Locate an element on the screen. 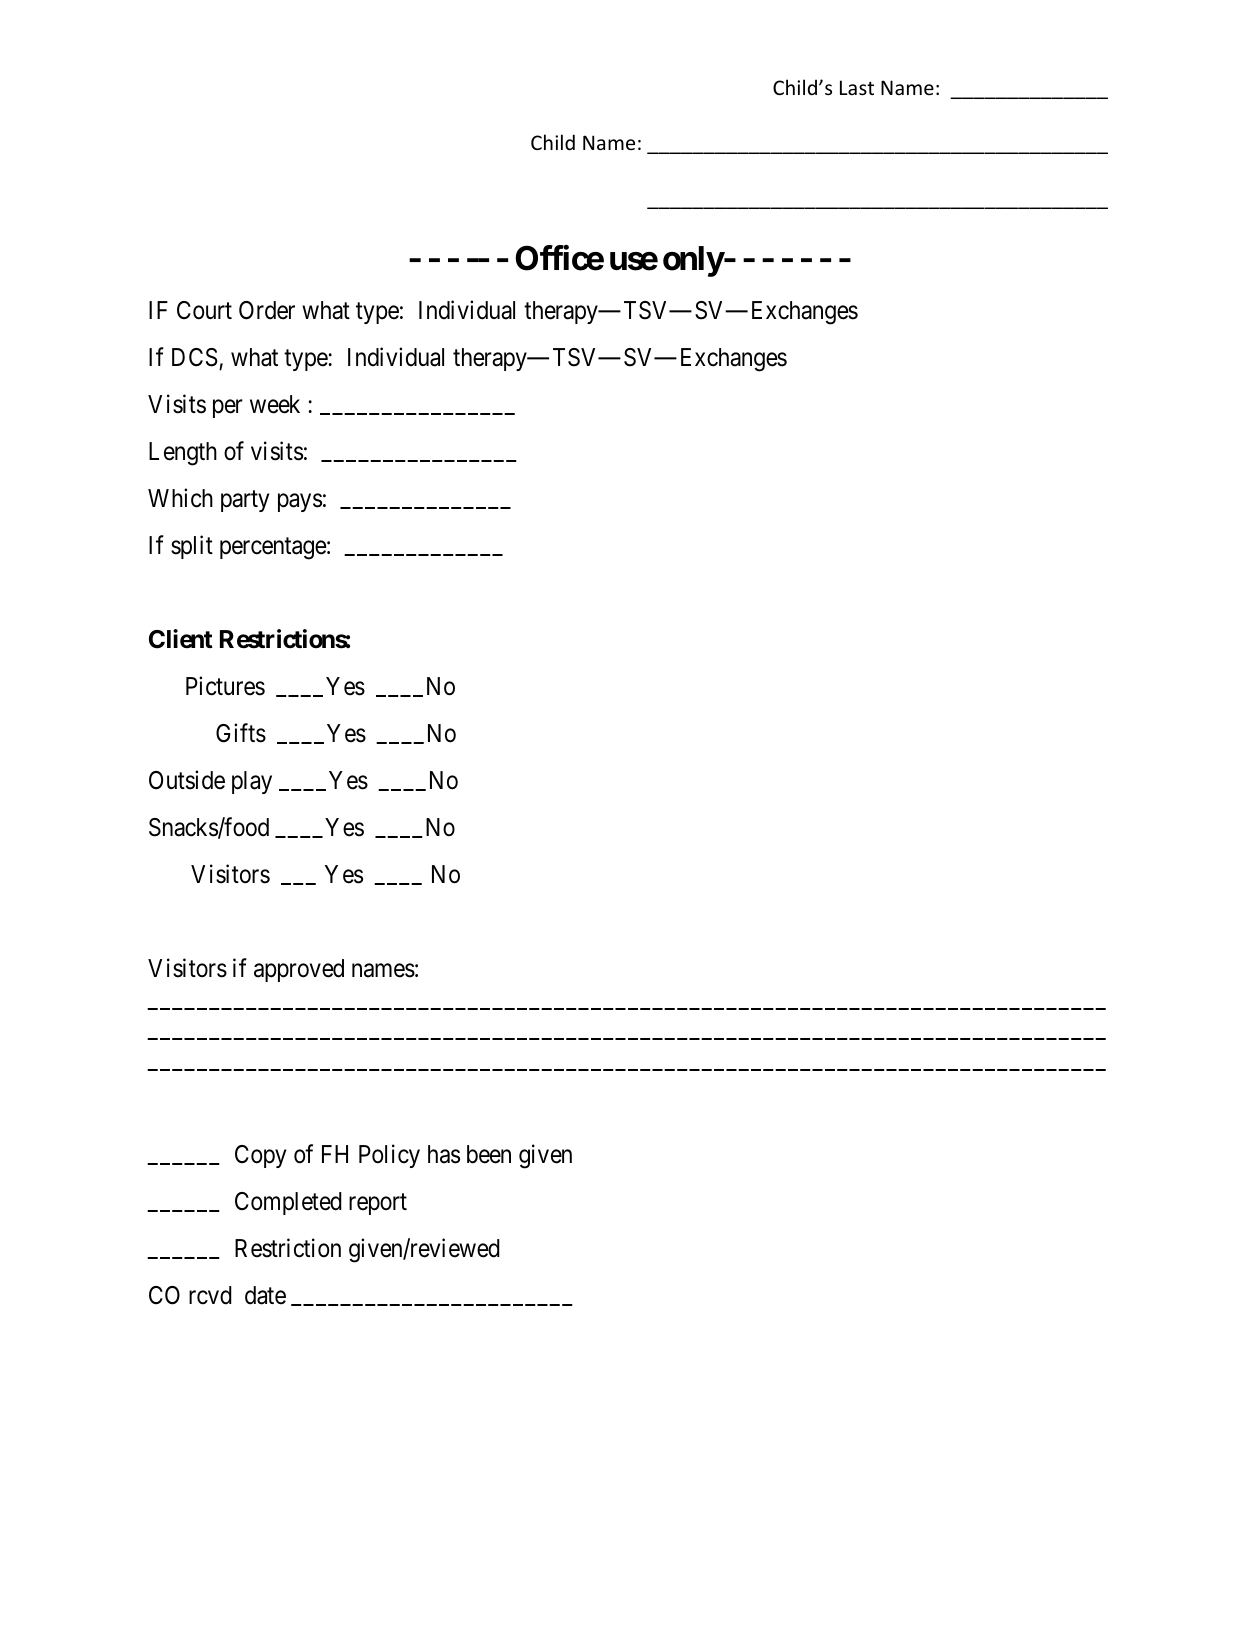 The width and height of the screenshot is (1256, 1626). Order is located at coordinates (267, 310).
